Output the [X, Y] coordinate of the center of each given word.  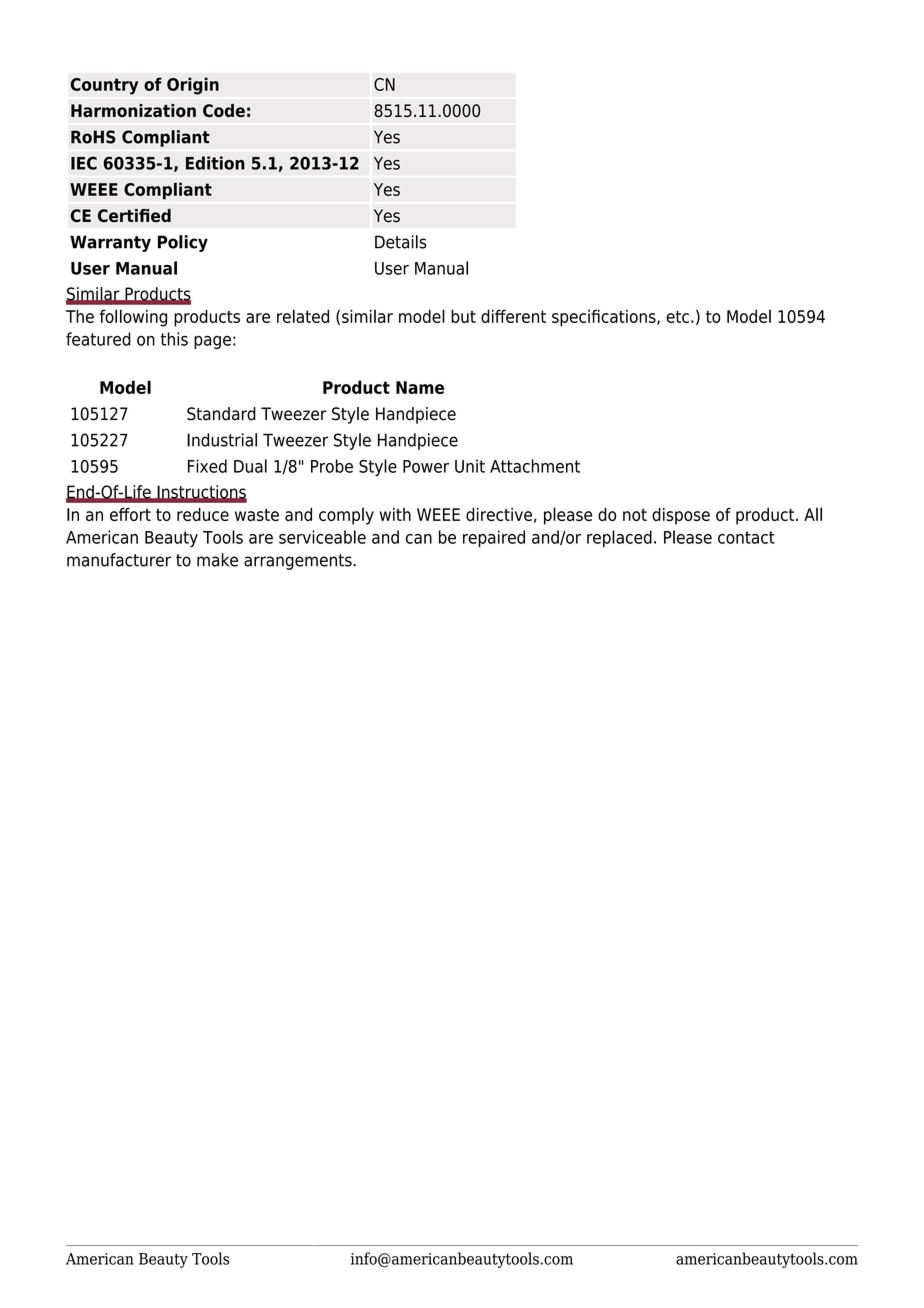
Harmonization [133, 110]
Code [224, 110]
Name [420, 387]
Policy [183, 243]
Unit [470, 466]
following [133, 318]
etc [677, 316]
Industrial [222, 440]
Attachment [535, 466]
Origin [193, 86]
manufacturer [119, 560]
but [463, 316]
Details [401, 242]
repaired [494, 538]
